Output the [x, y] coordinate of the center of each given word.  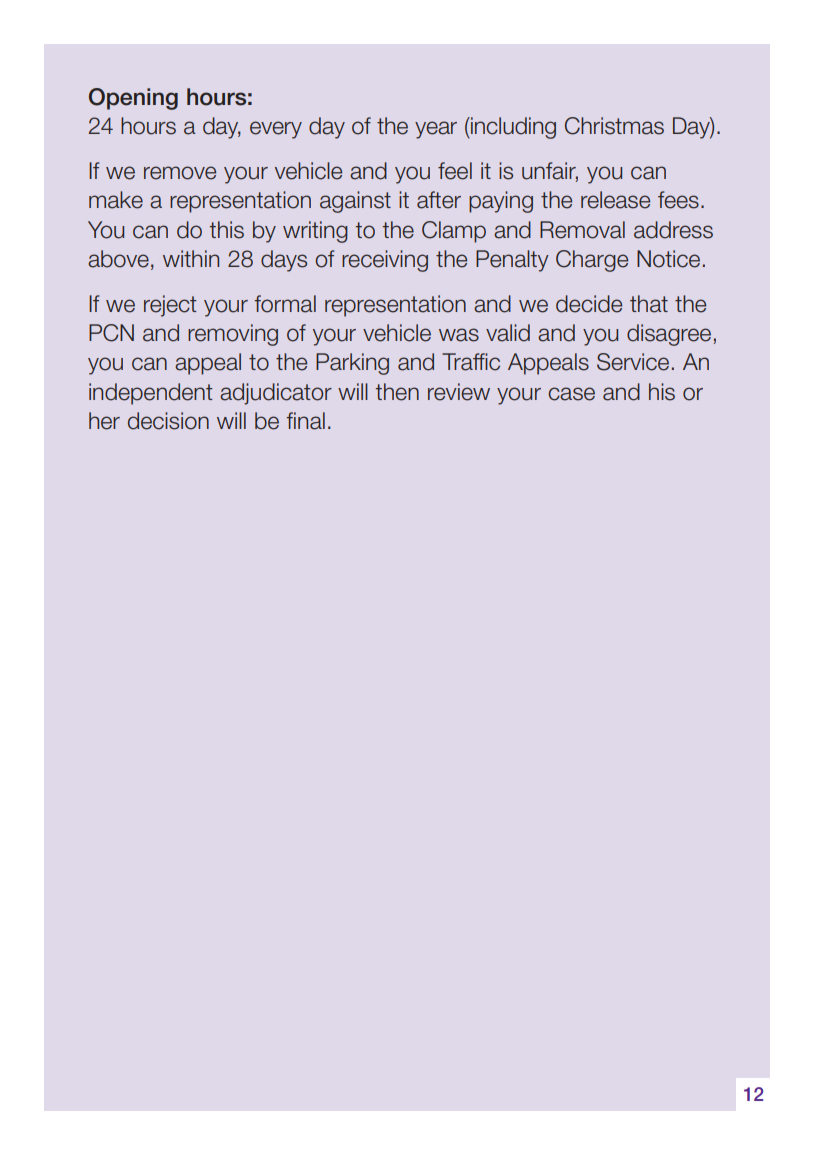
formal [285, 304]
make [116, 200]
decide [589, 304]
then [397, 392]
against [355, 202]
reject [170, 306]
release [615, 200]
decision [168, 421]
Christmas [614, 126]
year [436, 130]
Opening [133, 99]
